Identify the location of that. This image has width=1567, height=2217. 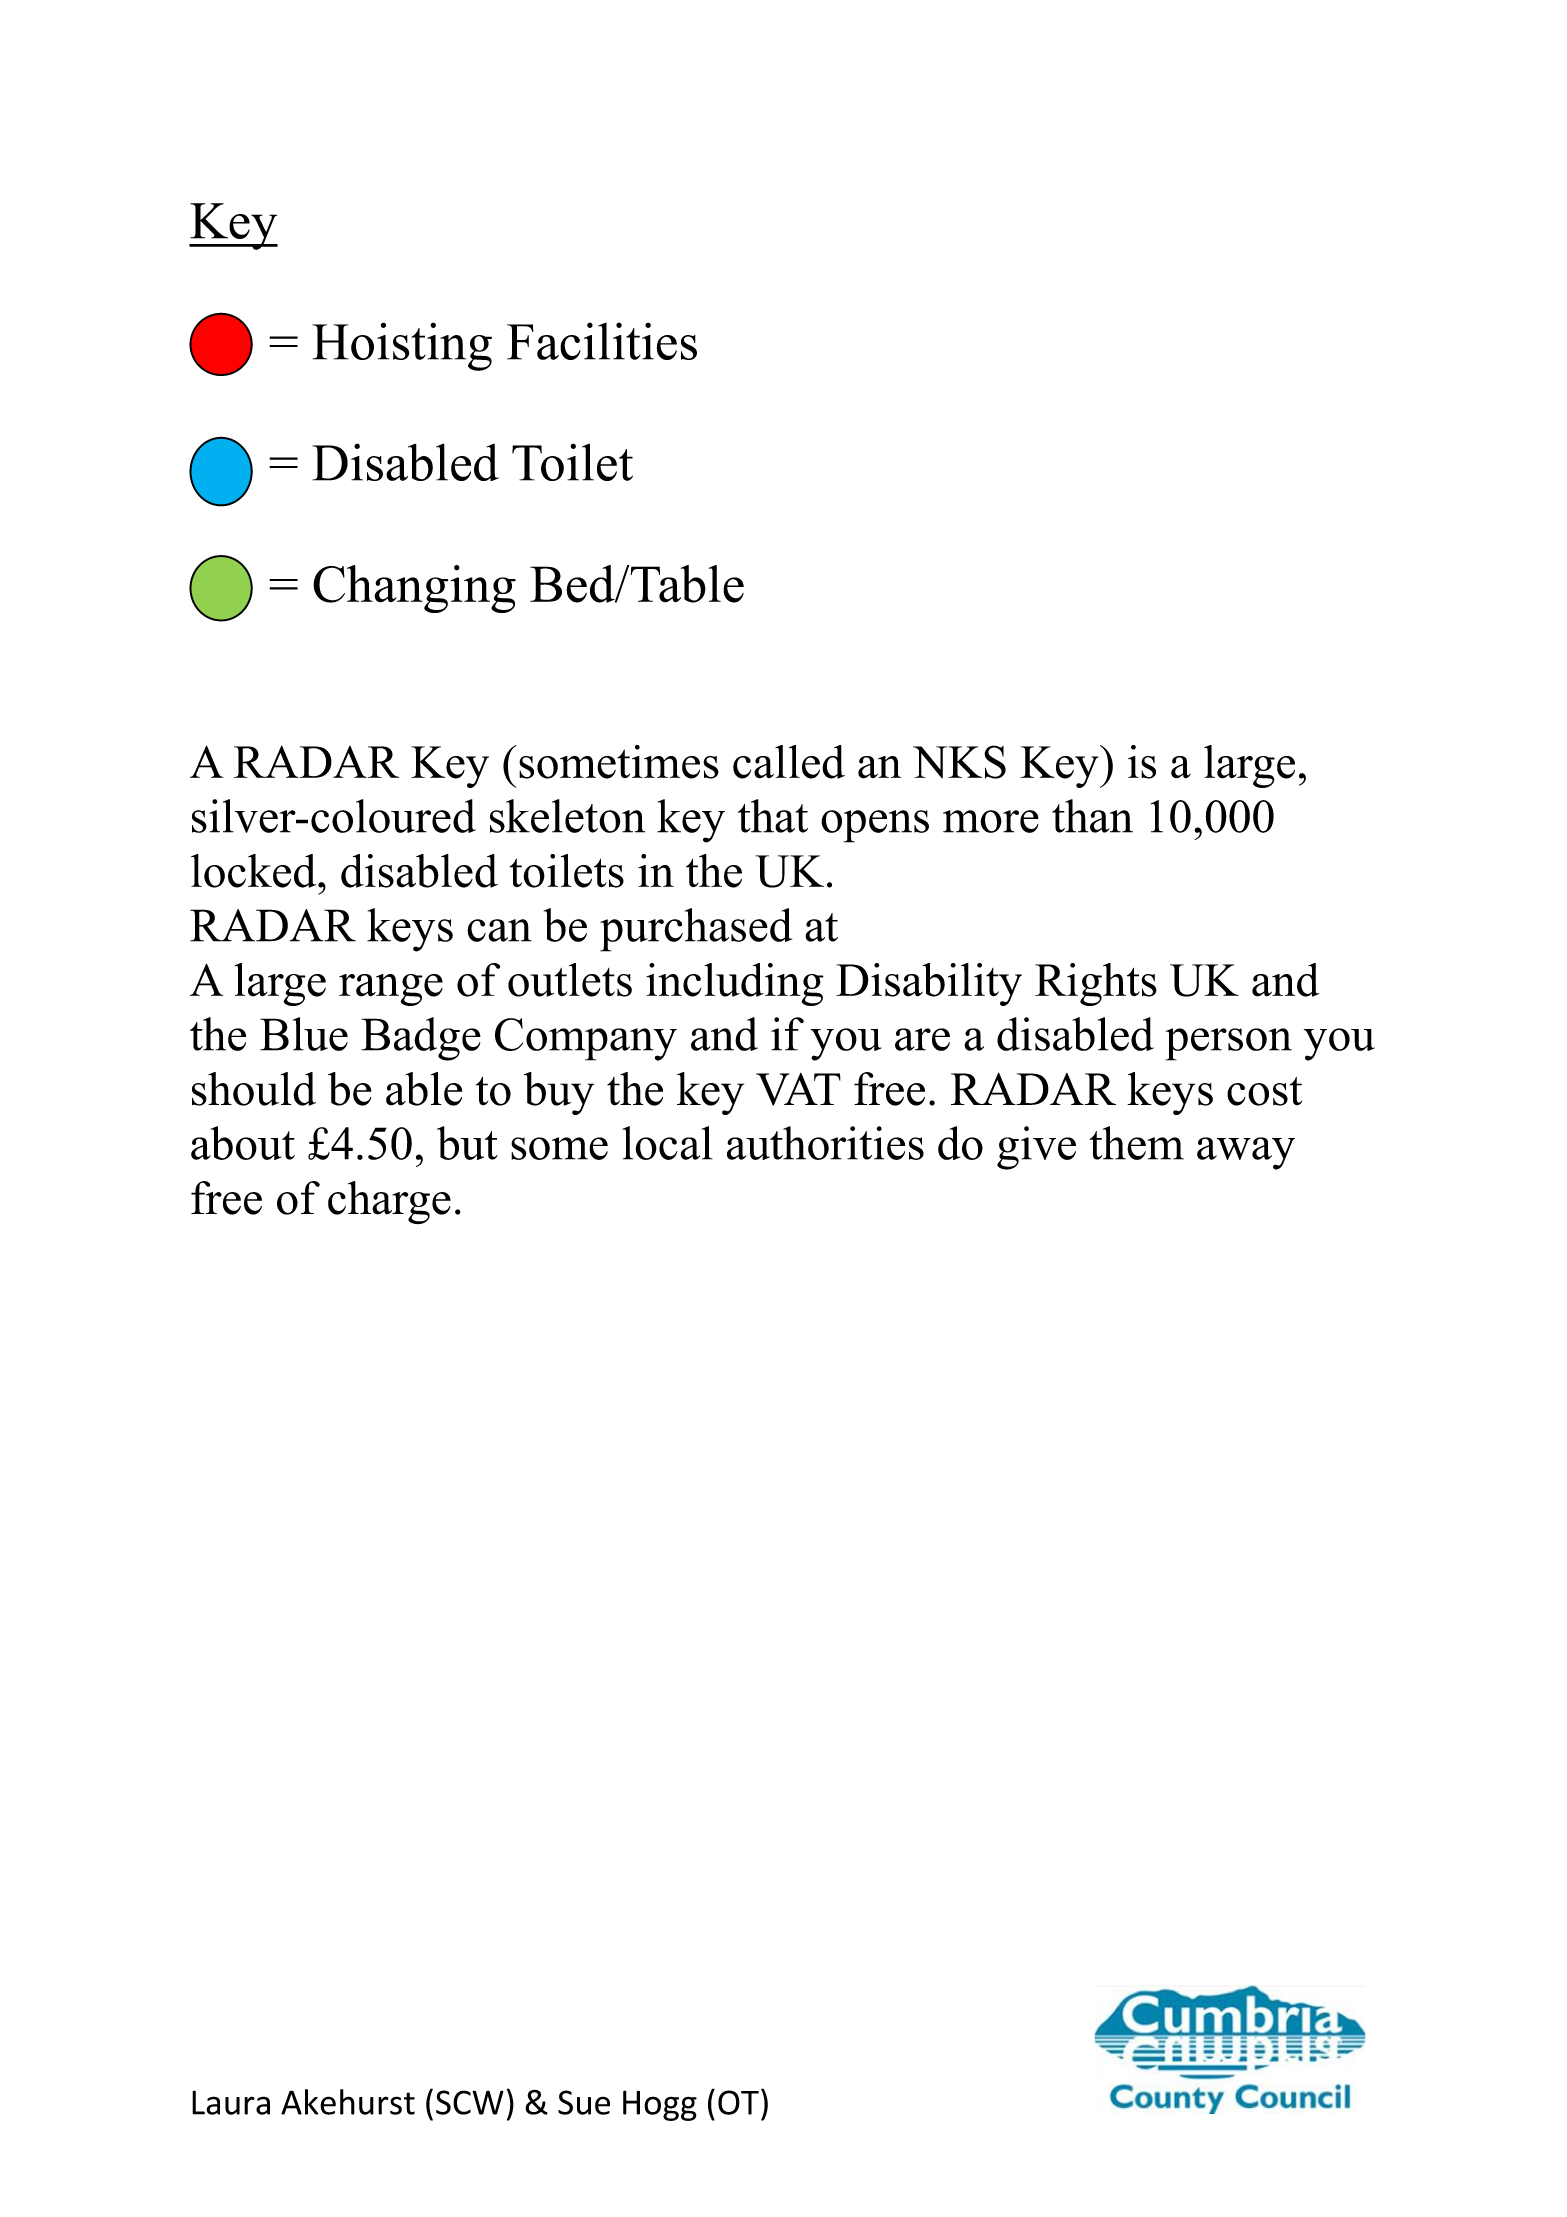
(773, 816).
